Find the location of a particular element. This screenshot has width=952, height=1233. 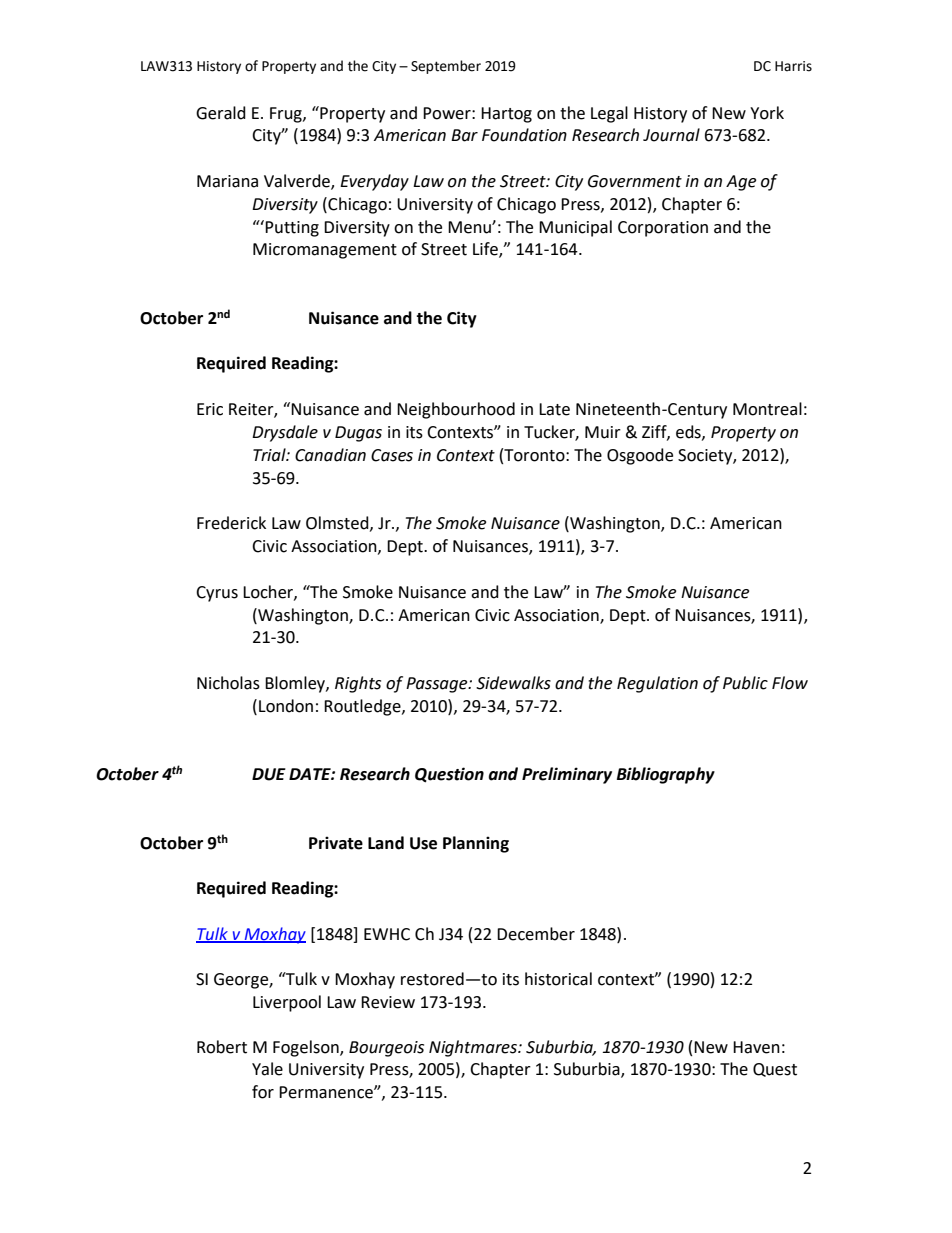

Neighbourhood is located at coordinates (456, 410).
